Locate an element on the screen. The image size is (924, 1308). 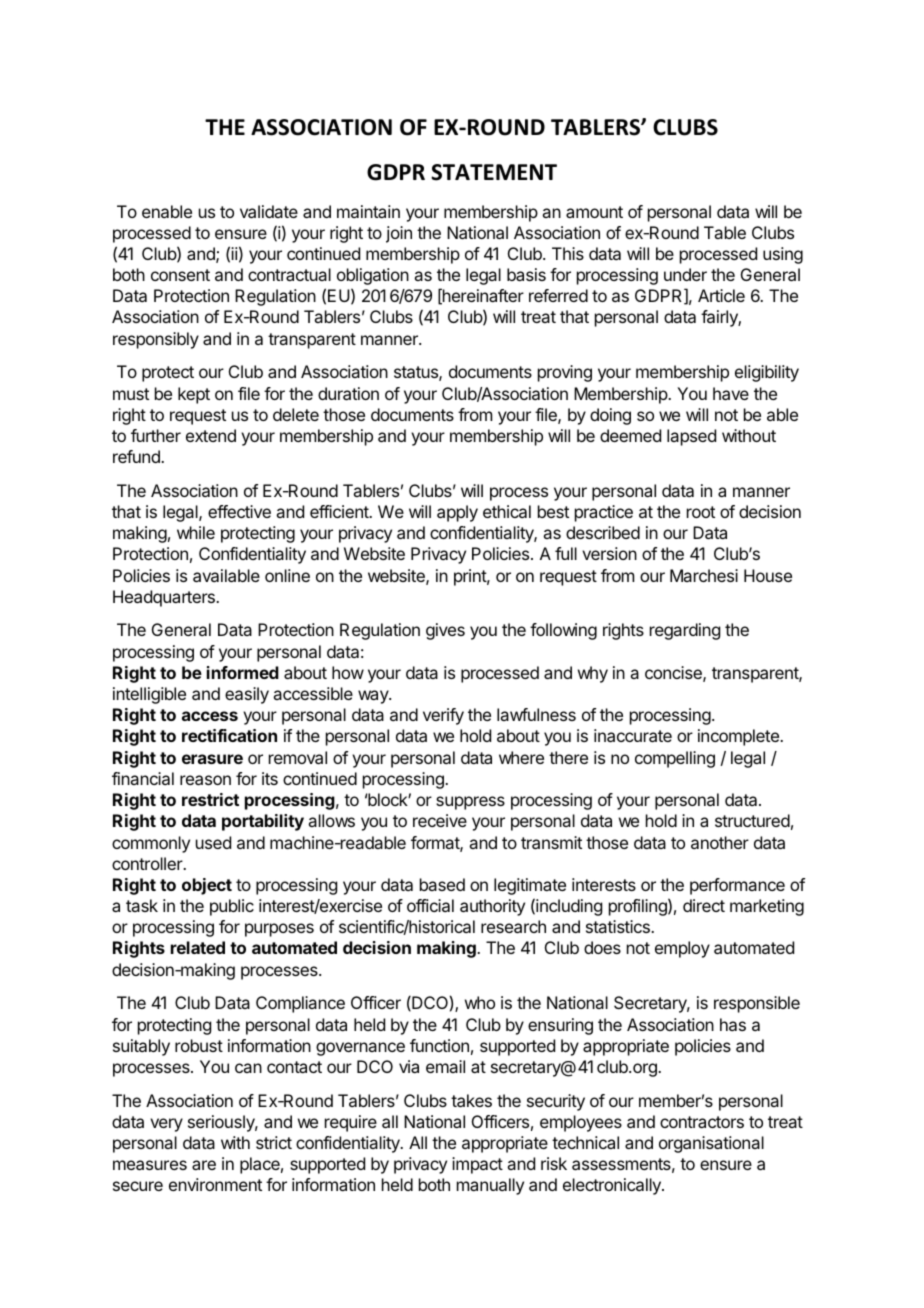
impact is located at coordinates (477, 1165).
